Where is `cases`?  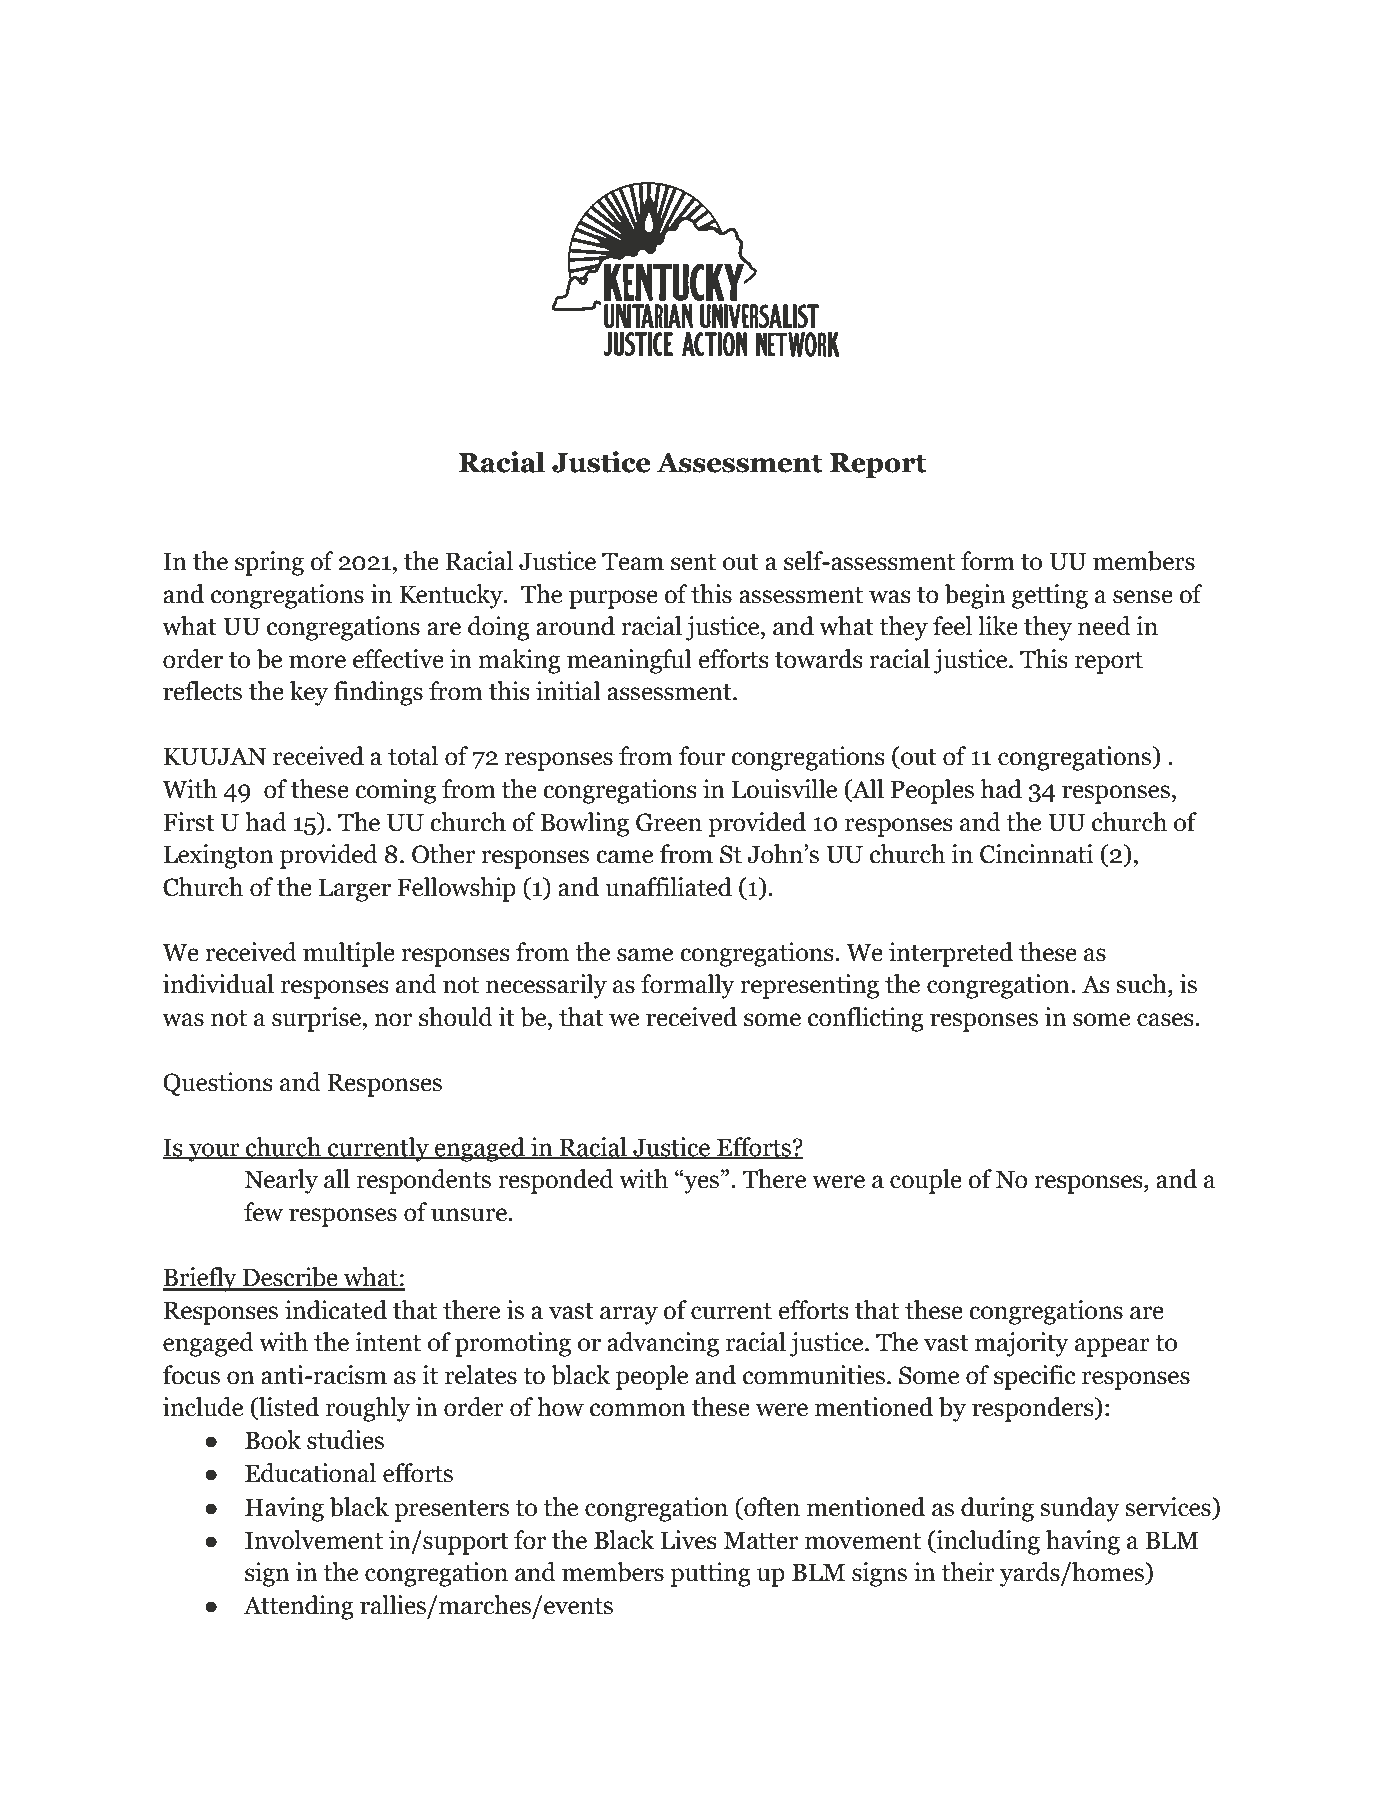
cases is located at coordinates (1166, 1020).
